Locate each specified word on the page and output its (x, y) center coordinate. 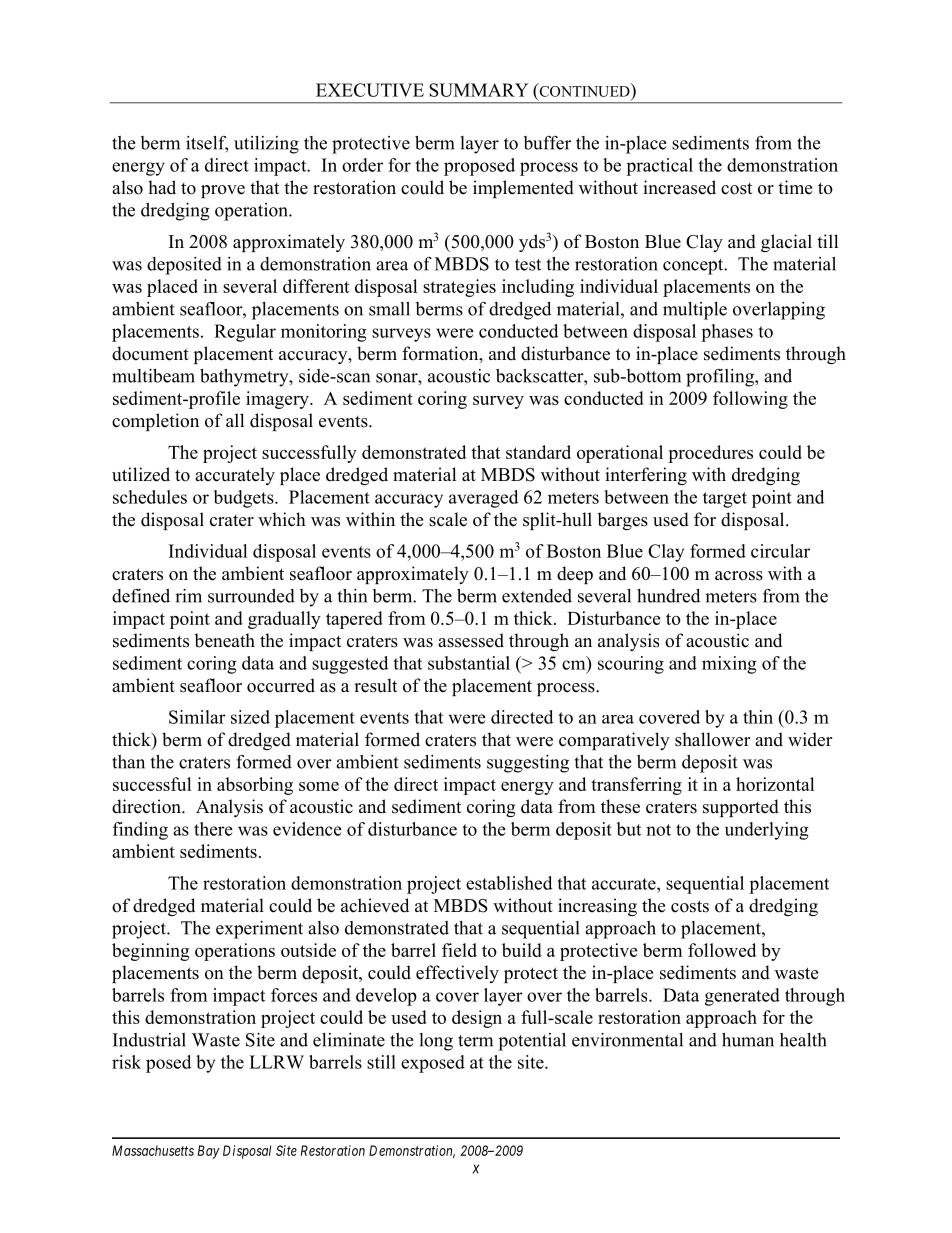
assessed (471, 640)
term (475, 1041)
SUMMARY (478, 90)
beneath (224, 640)
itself (207, 144)
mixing (729, 665)
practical (659, 167)
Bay (209, 1152)
